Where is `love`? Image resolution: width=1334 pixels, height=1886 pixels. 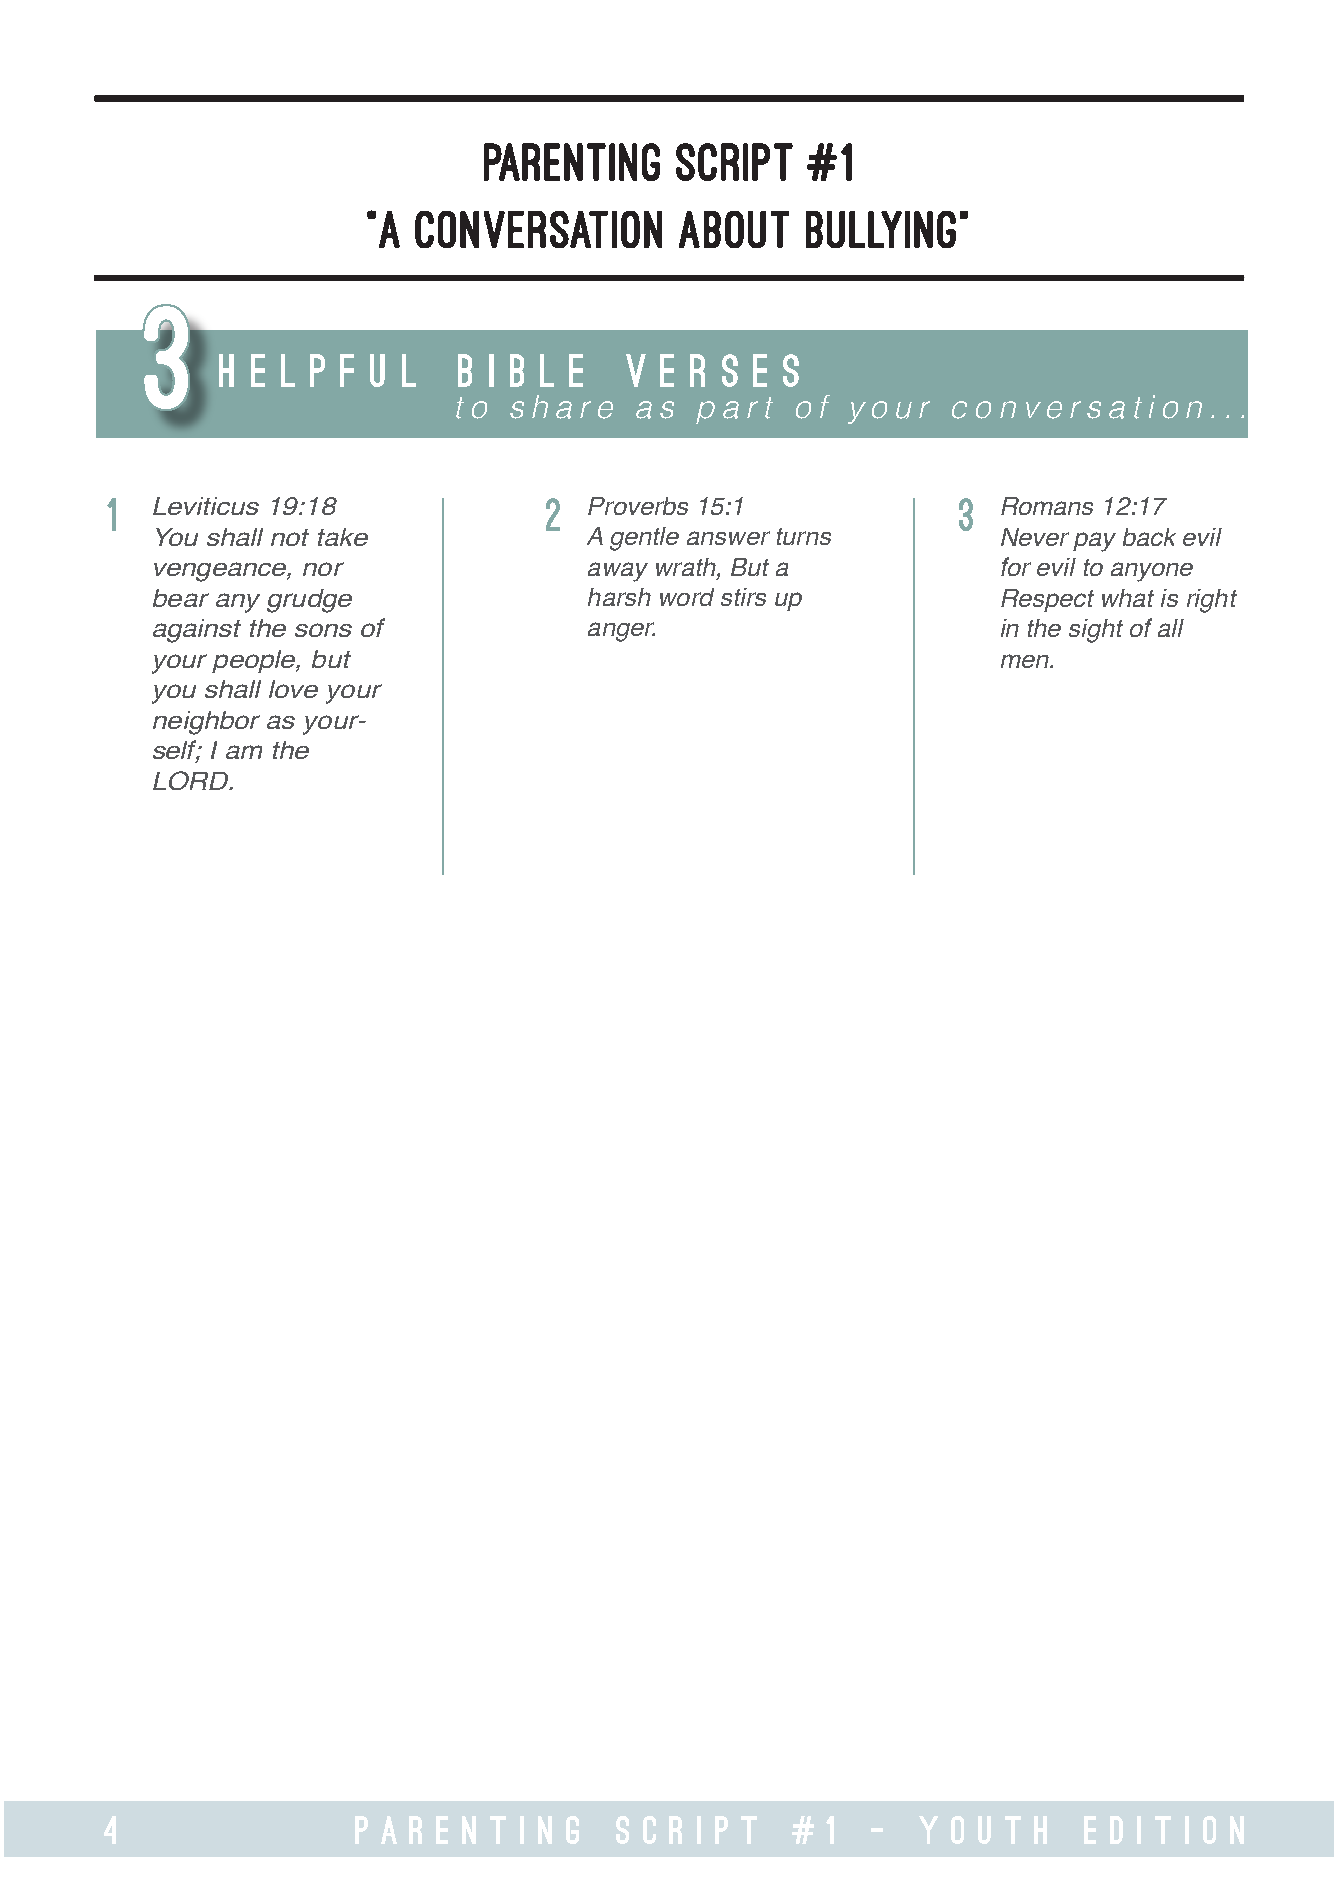
love is located at coordinates (293, 689).
